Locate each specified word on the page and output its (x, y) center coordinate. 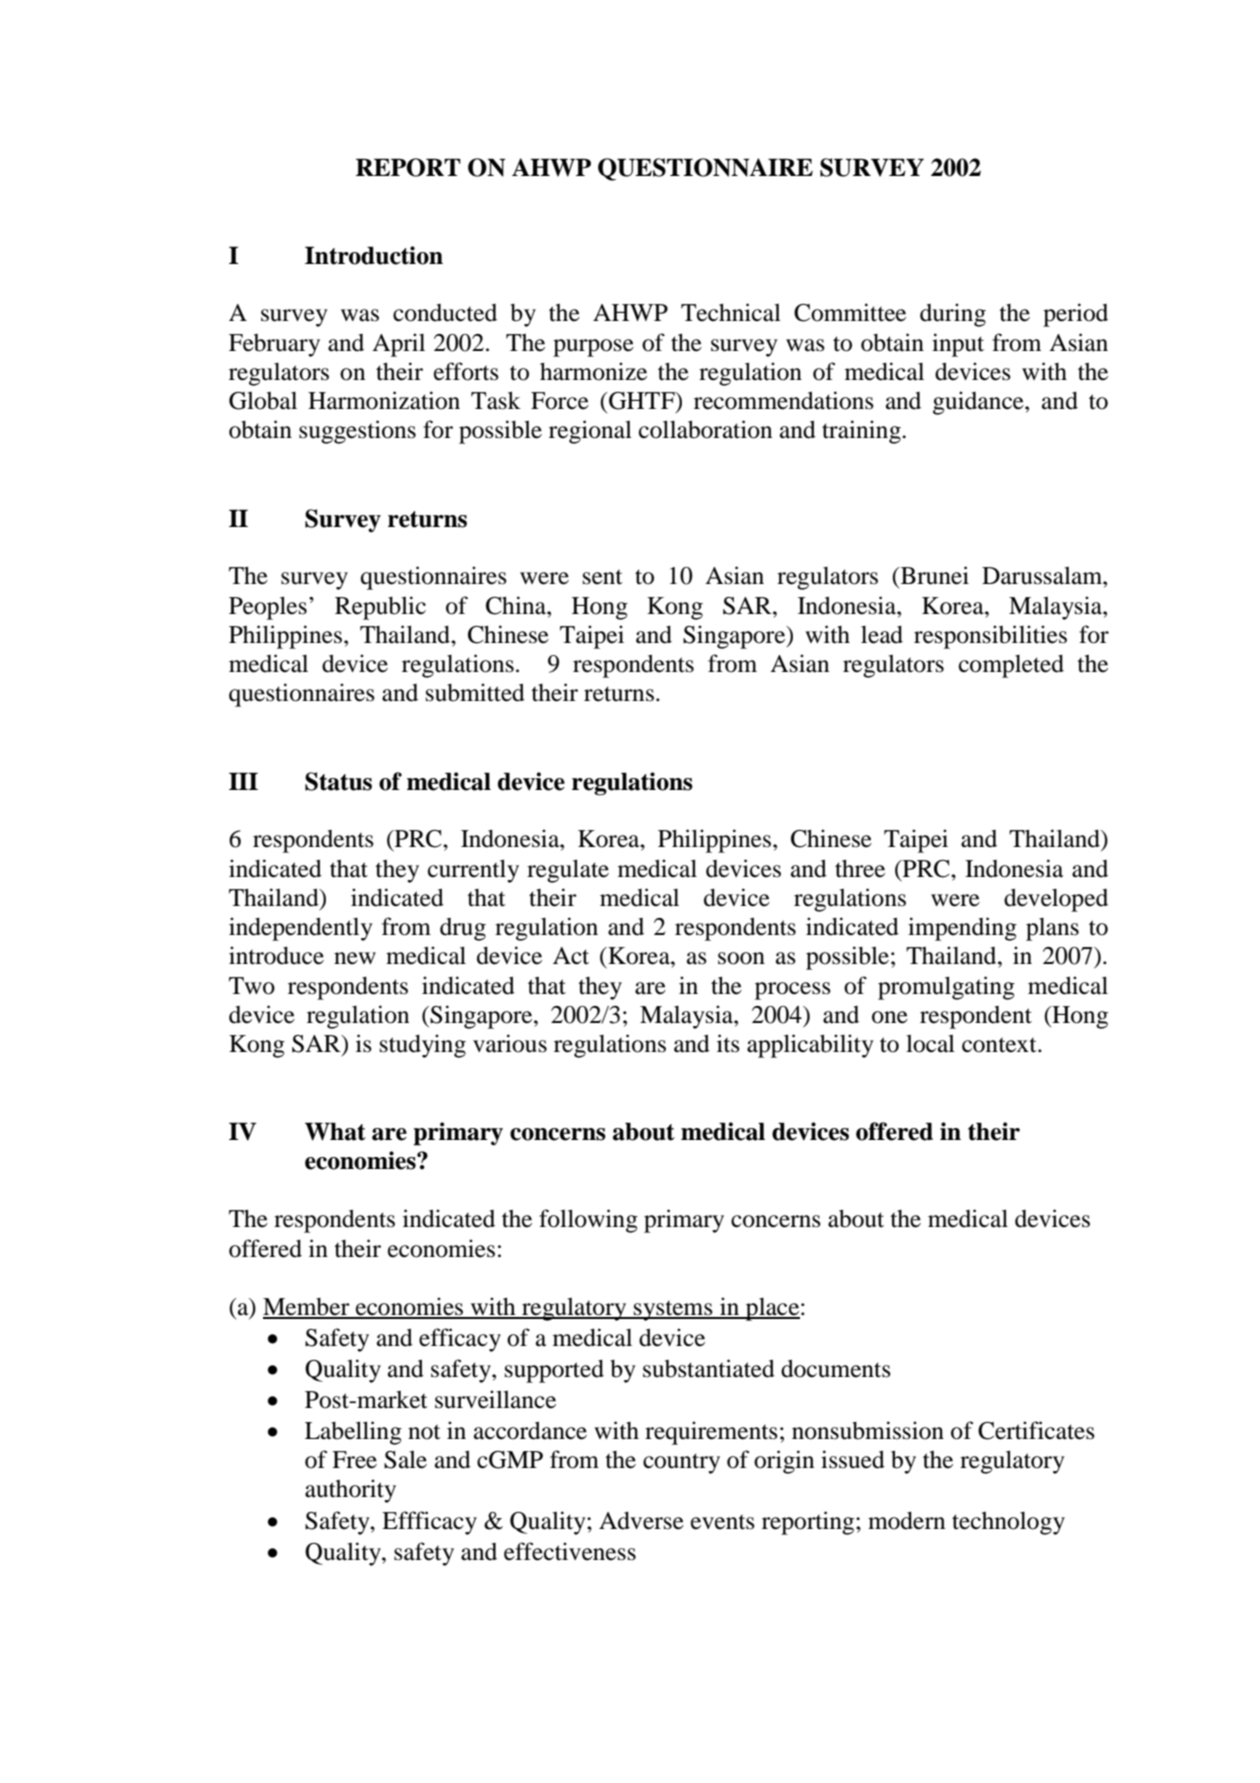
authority (350, 1491)
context (1000, 1045)
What (335, 1131)
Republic (380, 608)
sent (603, 577)
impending (962, 929)
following (588, 1221)
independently (301, 929)
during (953, 315)
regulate (568, 871)
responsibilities (990, 637)
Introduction (374, 255)
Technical (731, 312)
